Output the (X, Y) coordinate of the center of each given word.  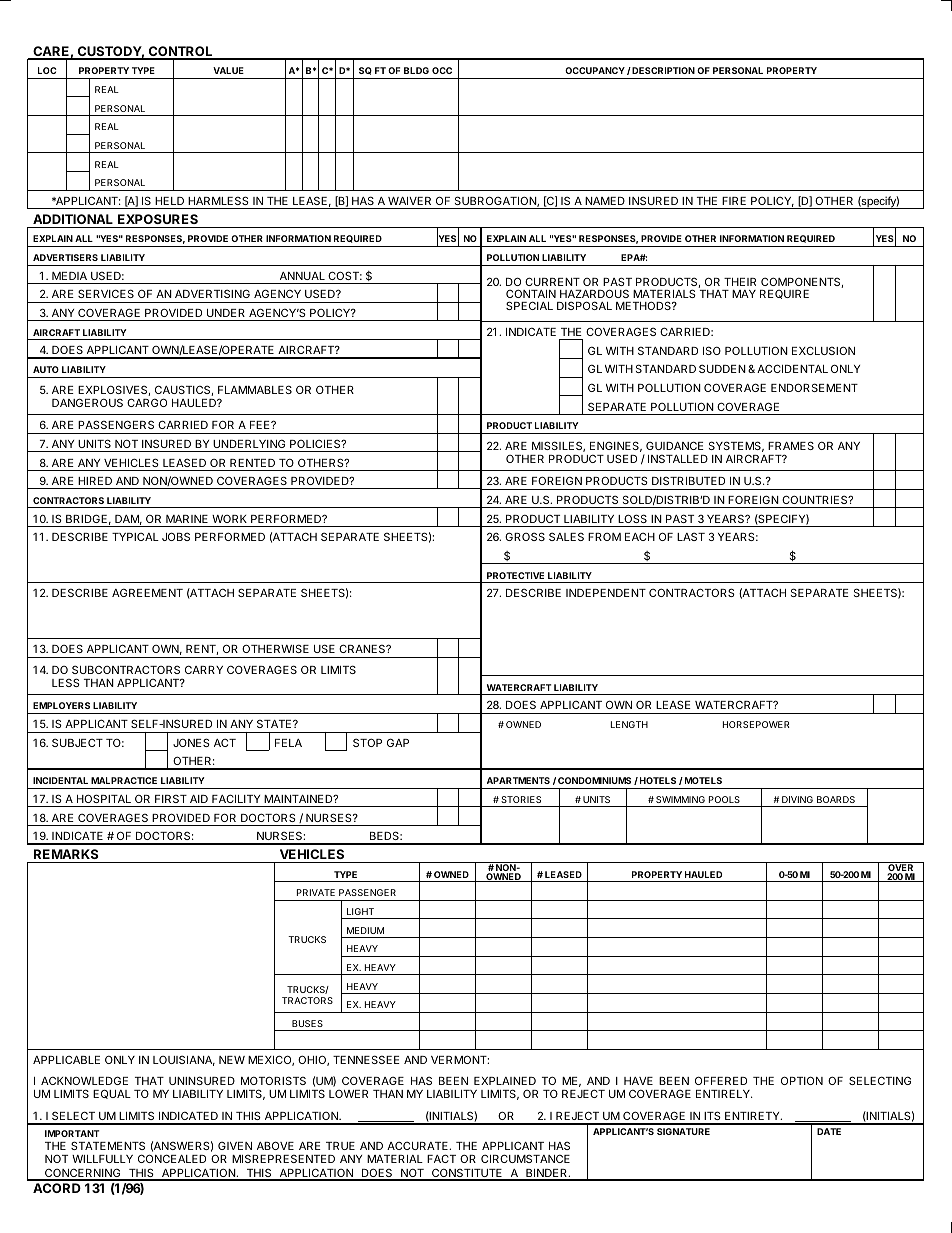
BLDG (416, 70)
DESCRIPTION (662, 70)
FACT (441, 1158)
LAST (691, 536)
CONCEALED (172, 1158)
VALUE (228, 70)
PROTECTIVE (515, 575)
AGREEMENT (147, 592)
